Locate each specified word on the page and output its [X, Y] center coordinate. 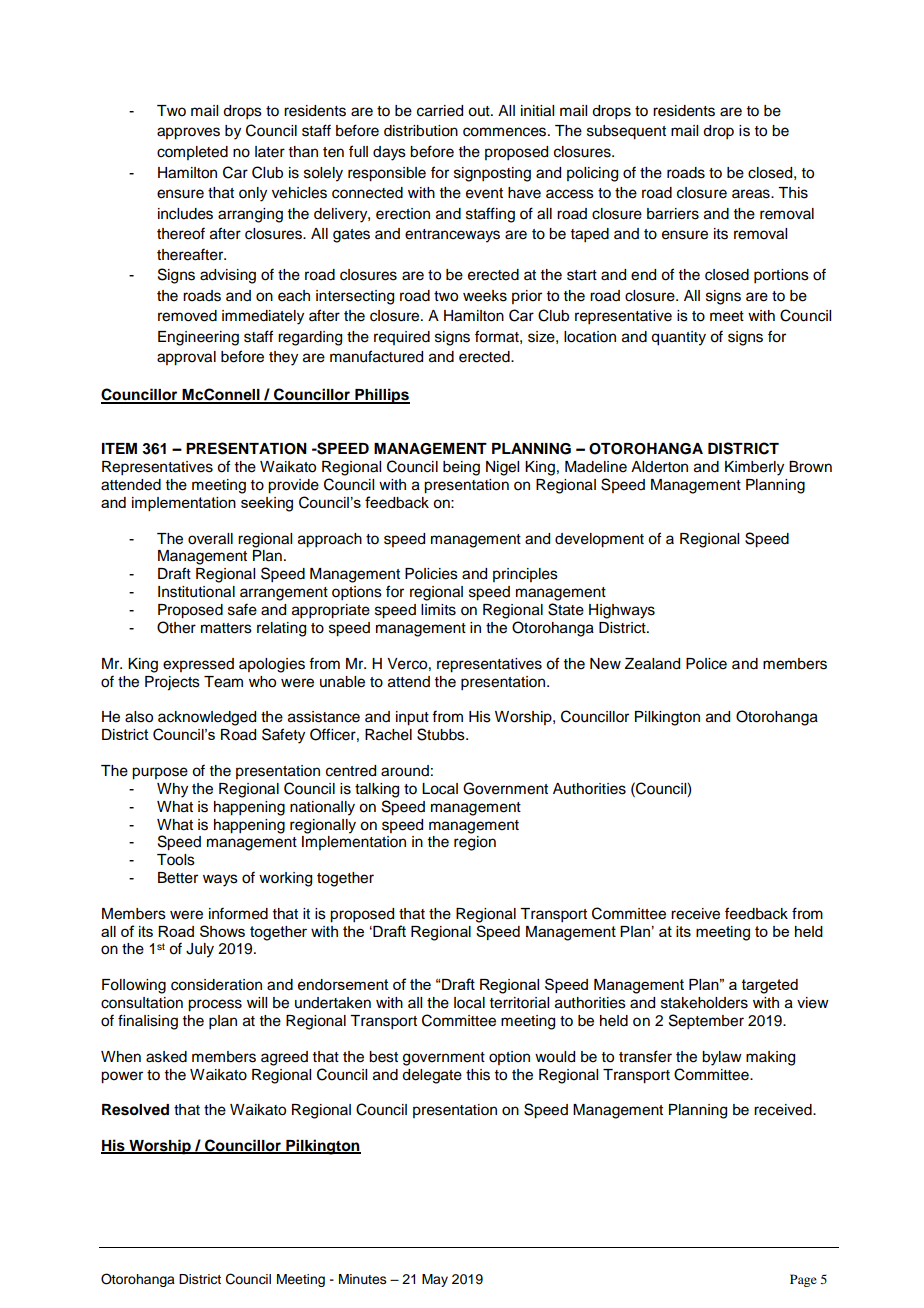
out [480, 111]
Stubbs [442, 734]
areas [752, 194]
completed [192, 153]
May [435, 1280]
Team [223, 682]
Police [706, 664]
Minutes [363, 1279]
